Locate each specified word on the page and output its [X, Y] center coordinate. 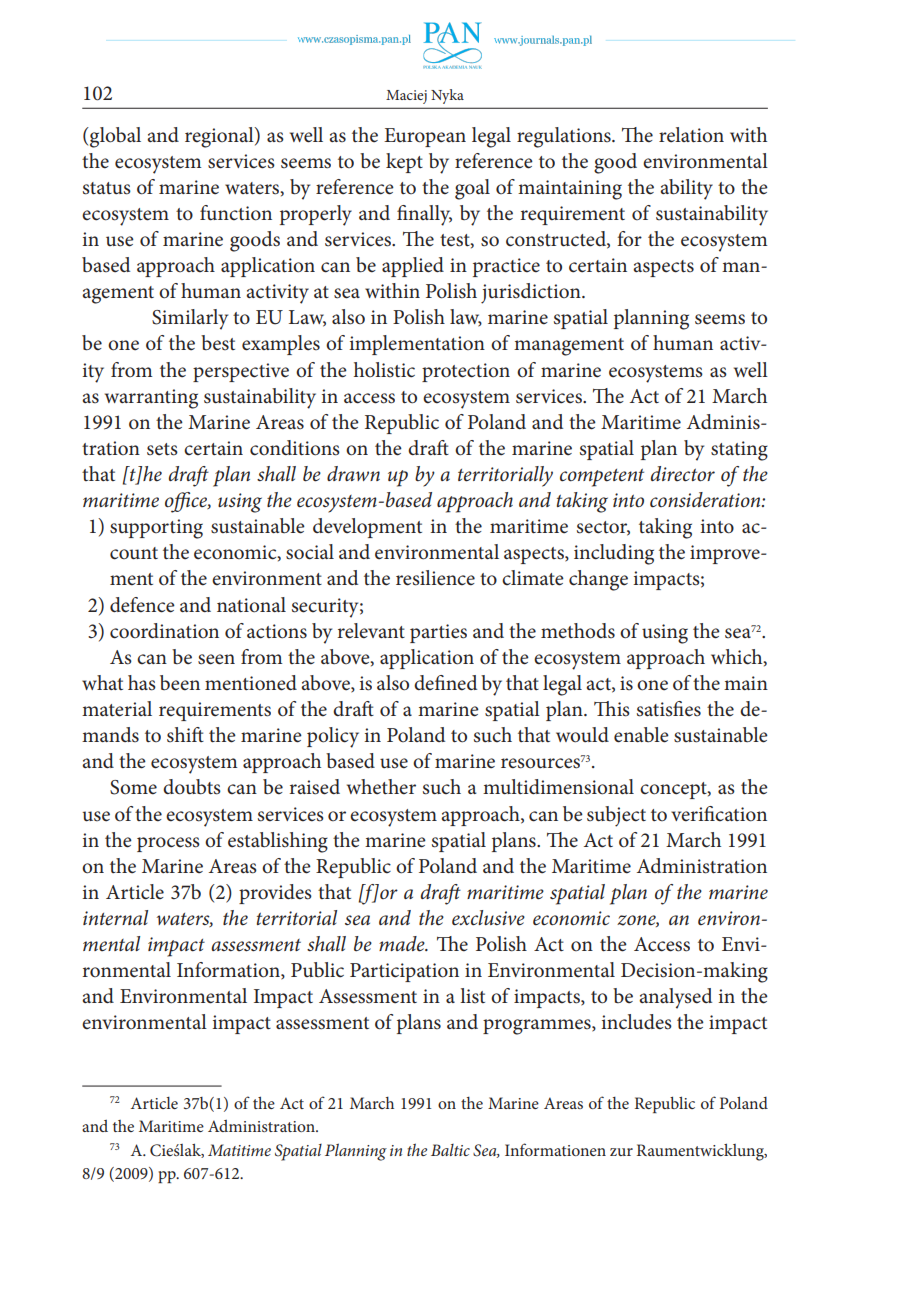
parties [438, 633]
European [425, 137]
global [114, 137]
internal [115, 917]
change [598, 580]
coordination [164, 631]
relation [691, 135]
